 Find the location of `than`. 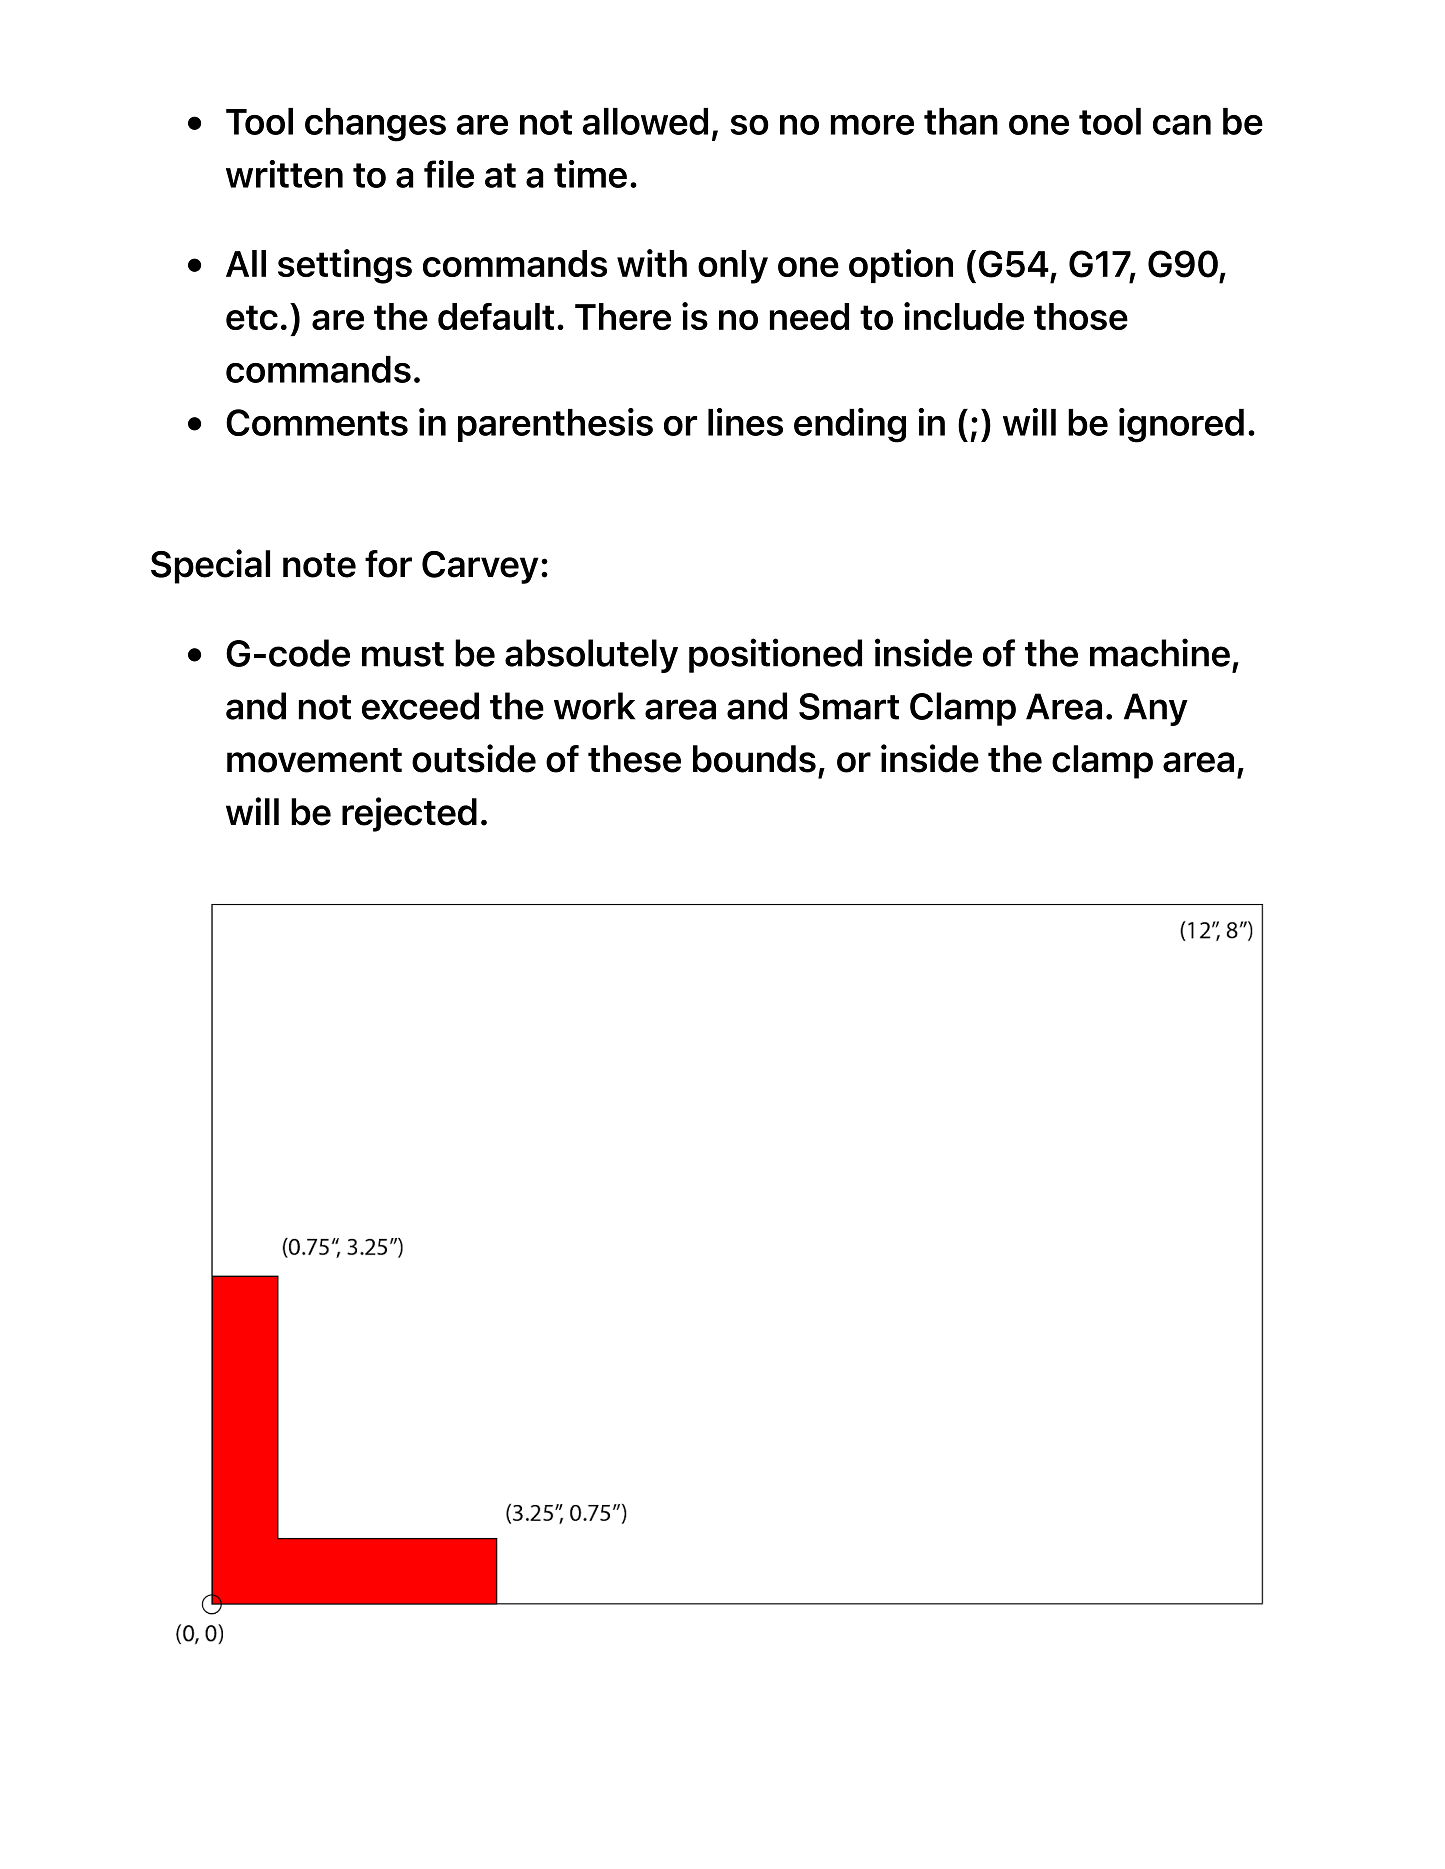

than is located at coordinates (961, 121).
